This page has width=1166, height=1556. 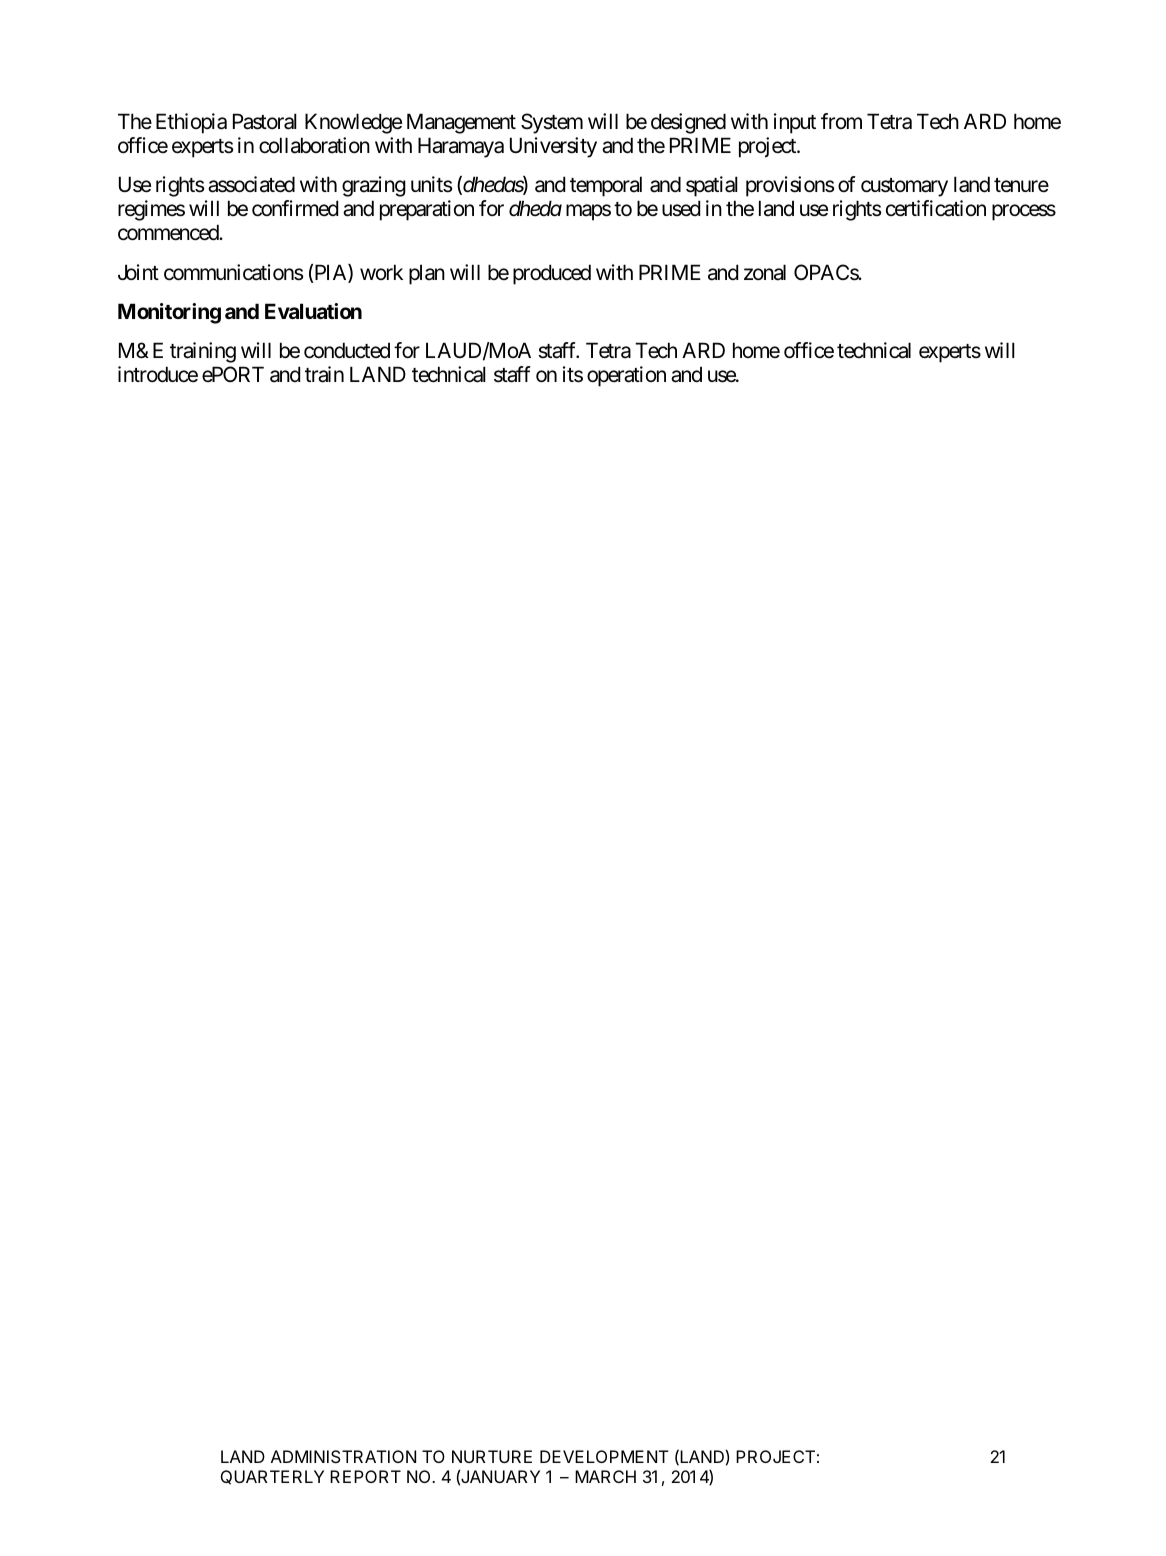 What do you see at coordinates (904, 187) in the page?
I see `customary` at bounding box center [904, 187].
